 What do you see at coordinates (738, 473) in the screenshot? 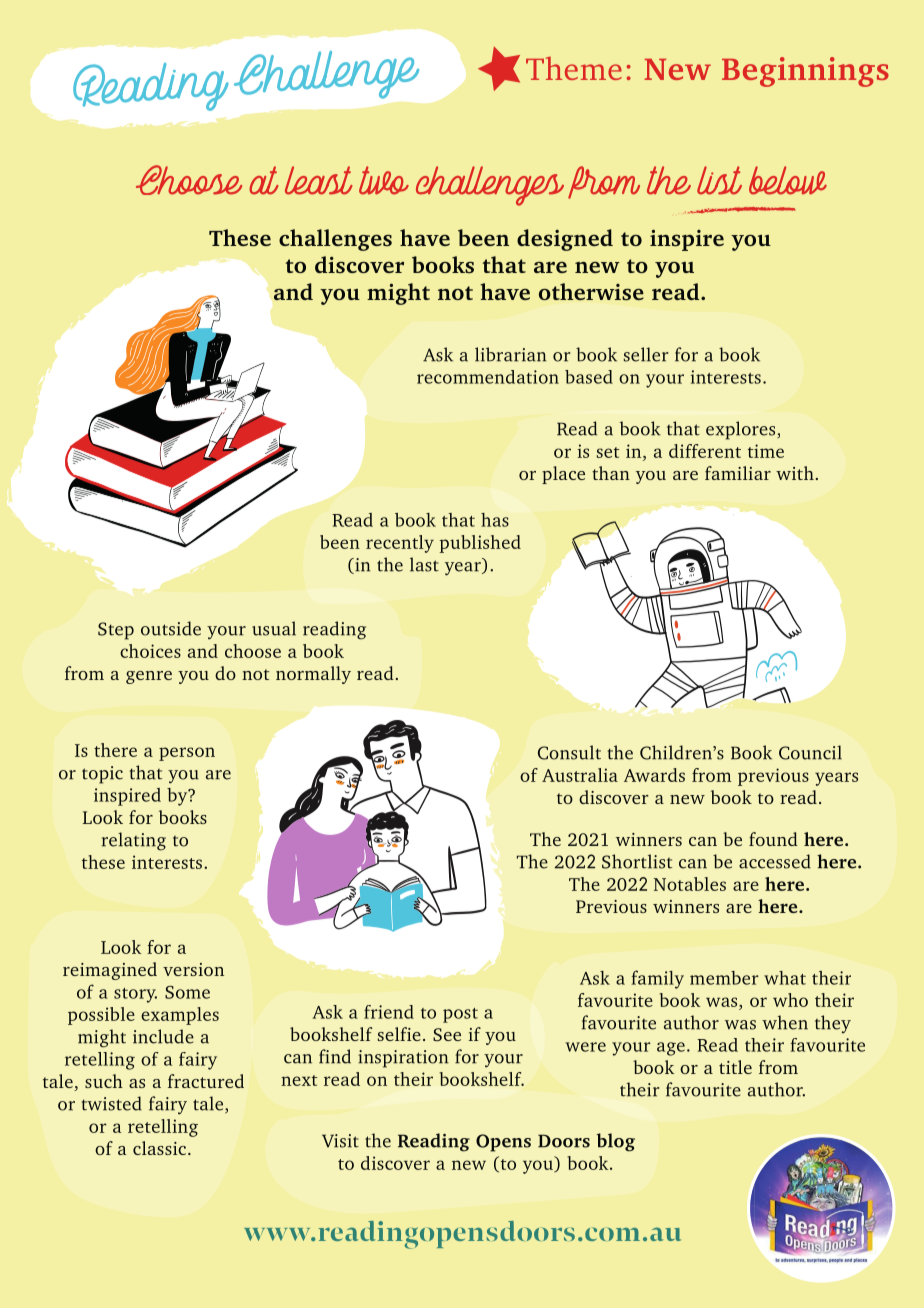
I see `familiar` at bounding box center [738, 473].
